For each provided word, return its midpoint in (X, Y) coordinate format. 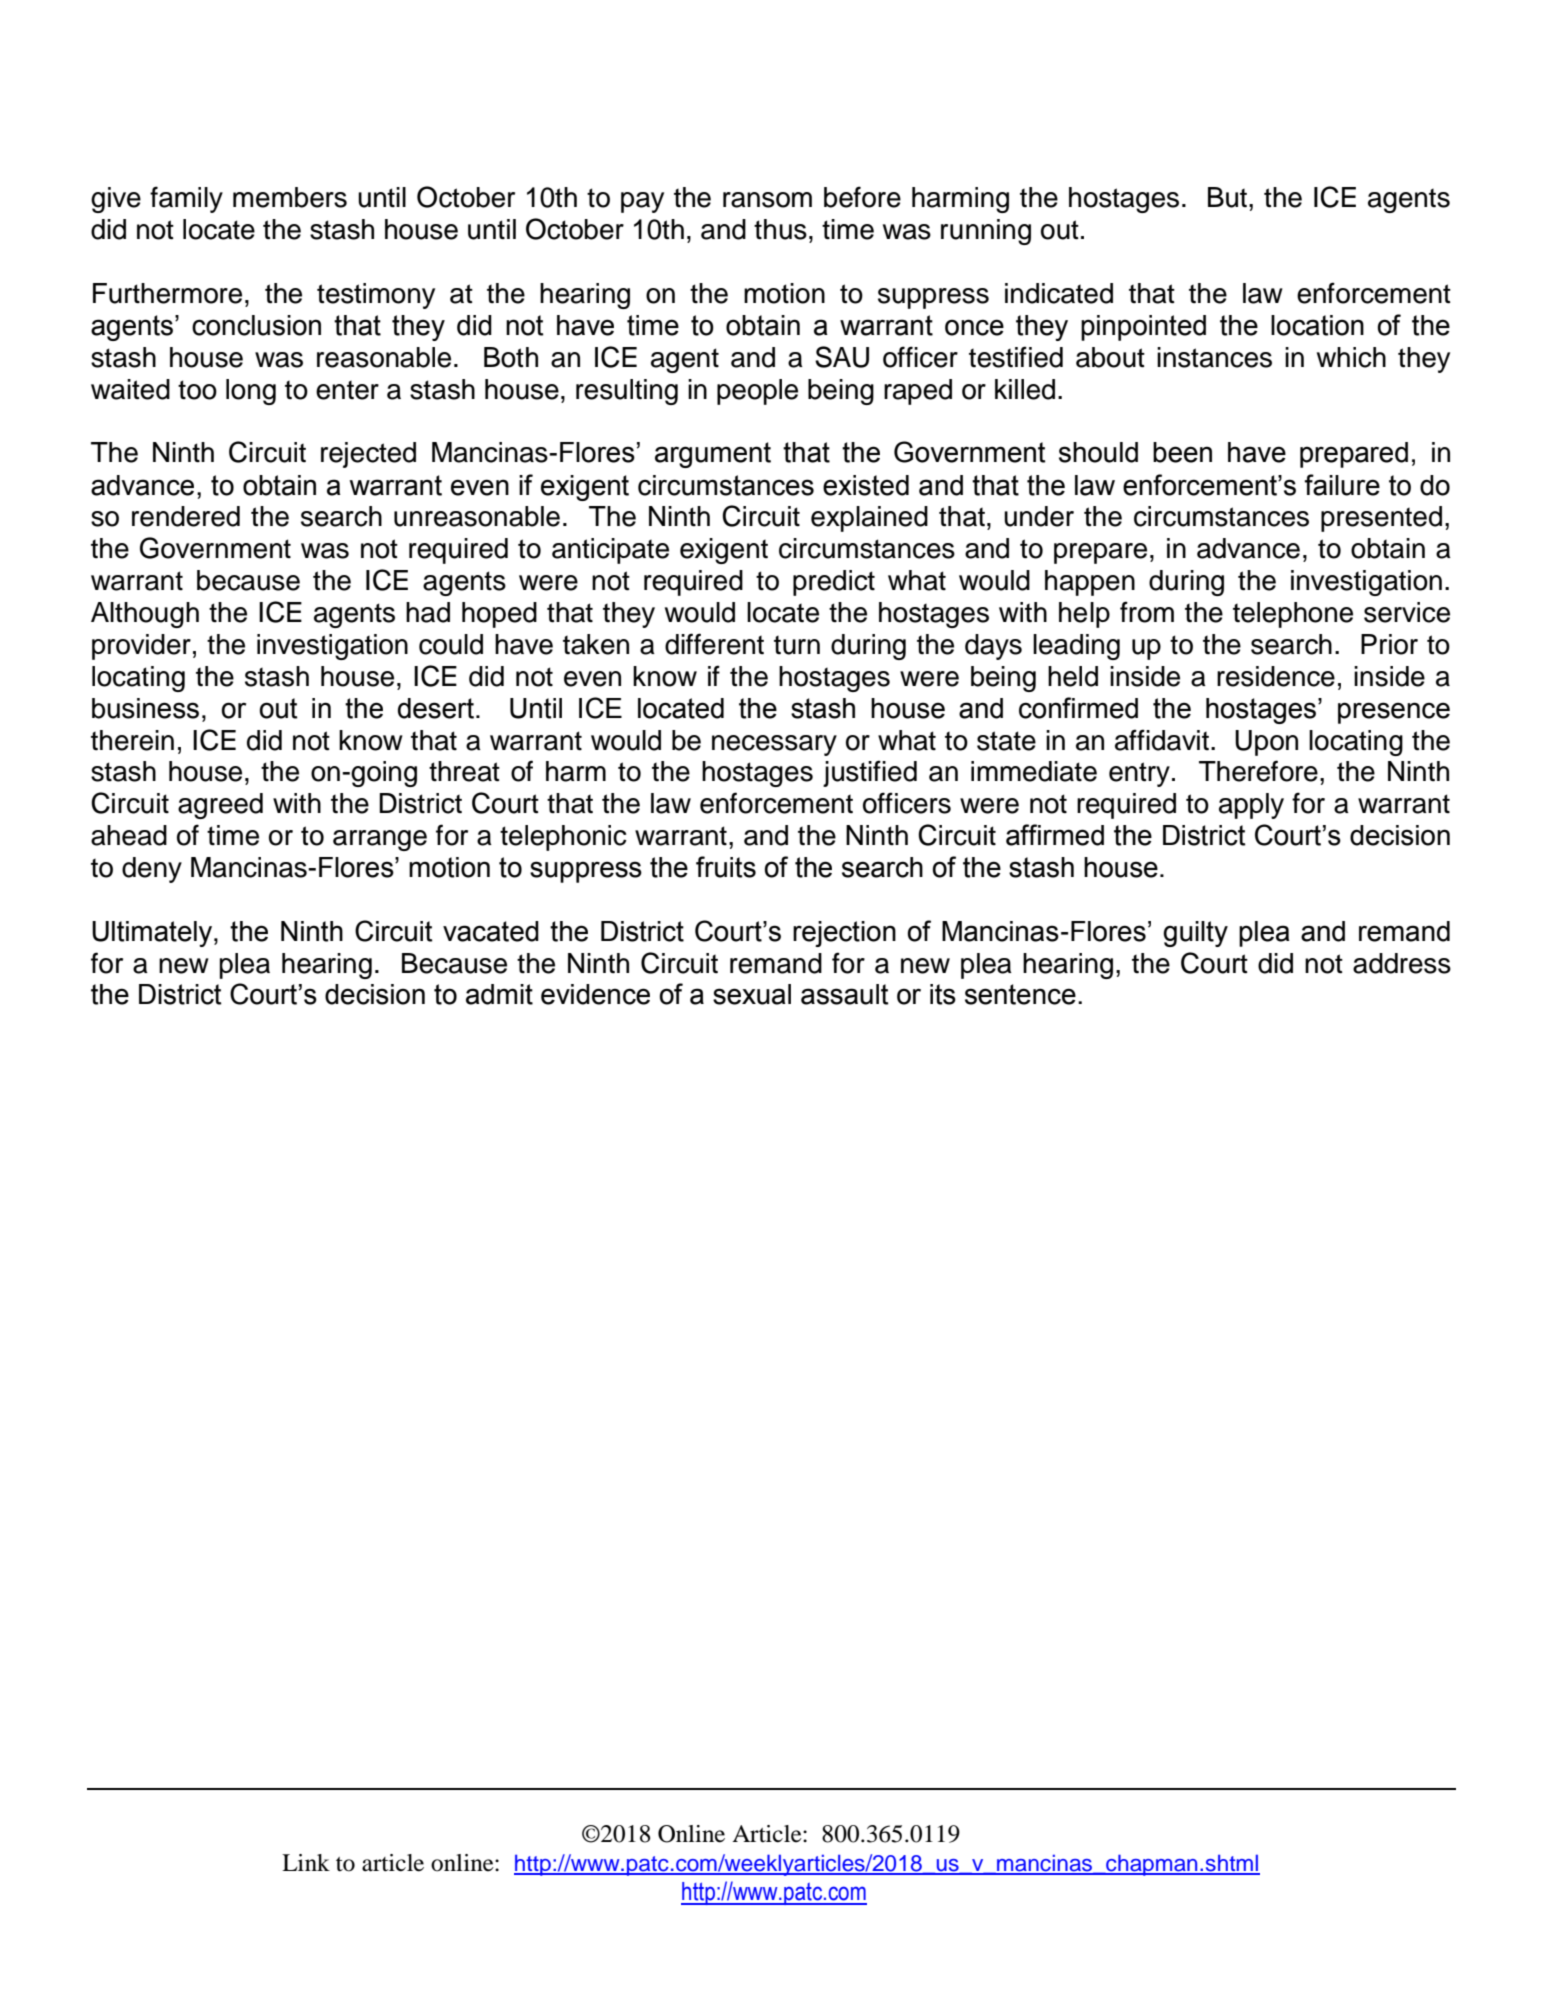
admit (499, 994)
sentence (1020, 994)
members (290, 197)
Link (306, 1862)
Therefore (1258, 771)
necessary (774, 745)
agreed (220, 806)
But (1229, 197)
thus (780, 229)
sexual (752, 994)
